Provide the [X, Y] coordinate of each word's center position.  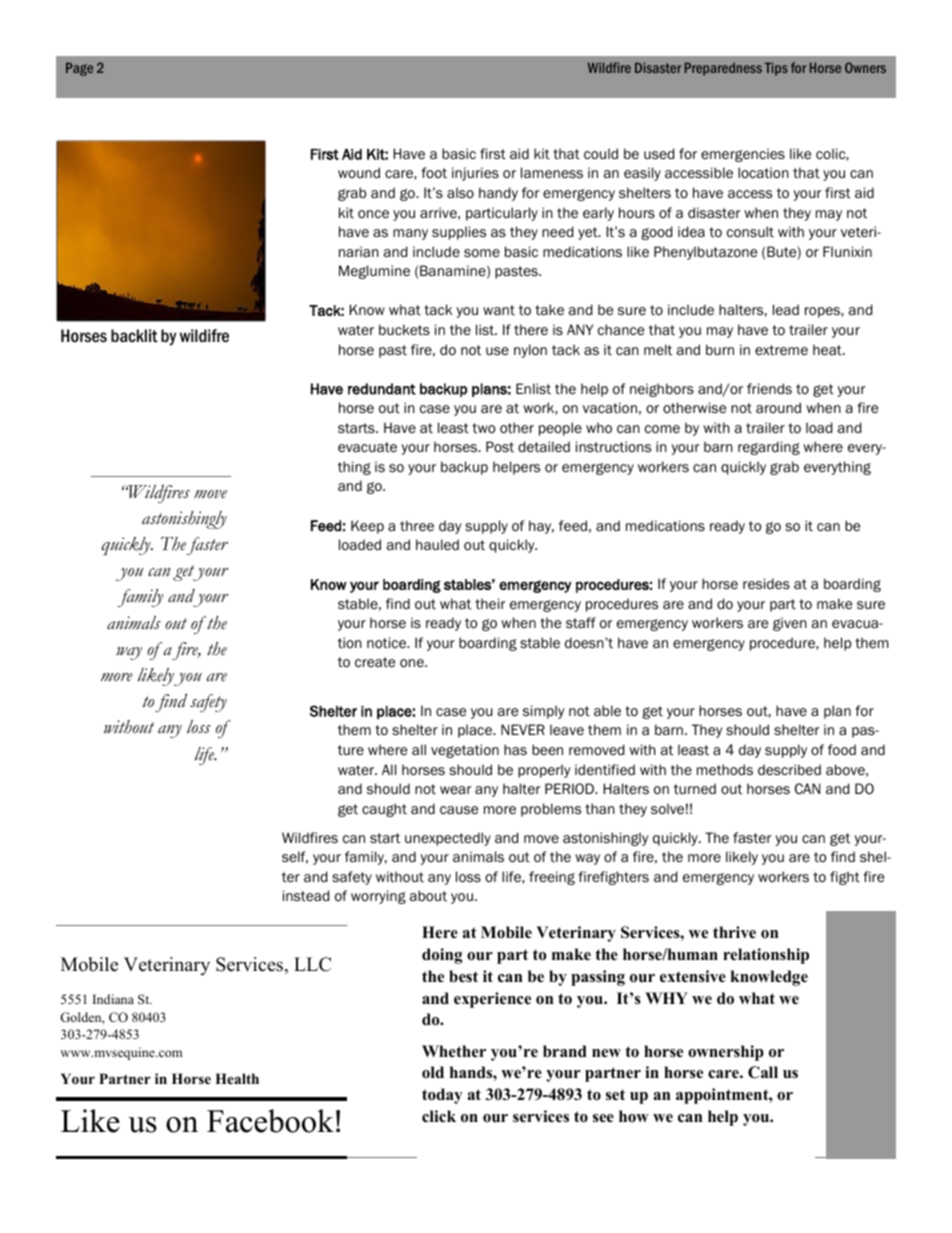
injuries [475, 174]
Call [763, 1072]
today [442, 1096]
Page [79, 69]
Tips [776, 69]
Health [237, 1078]
